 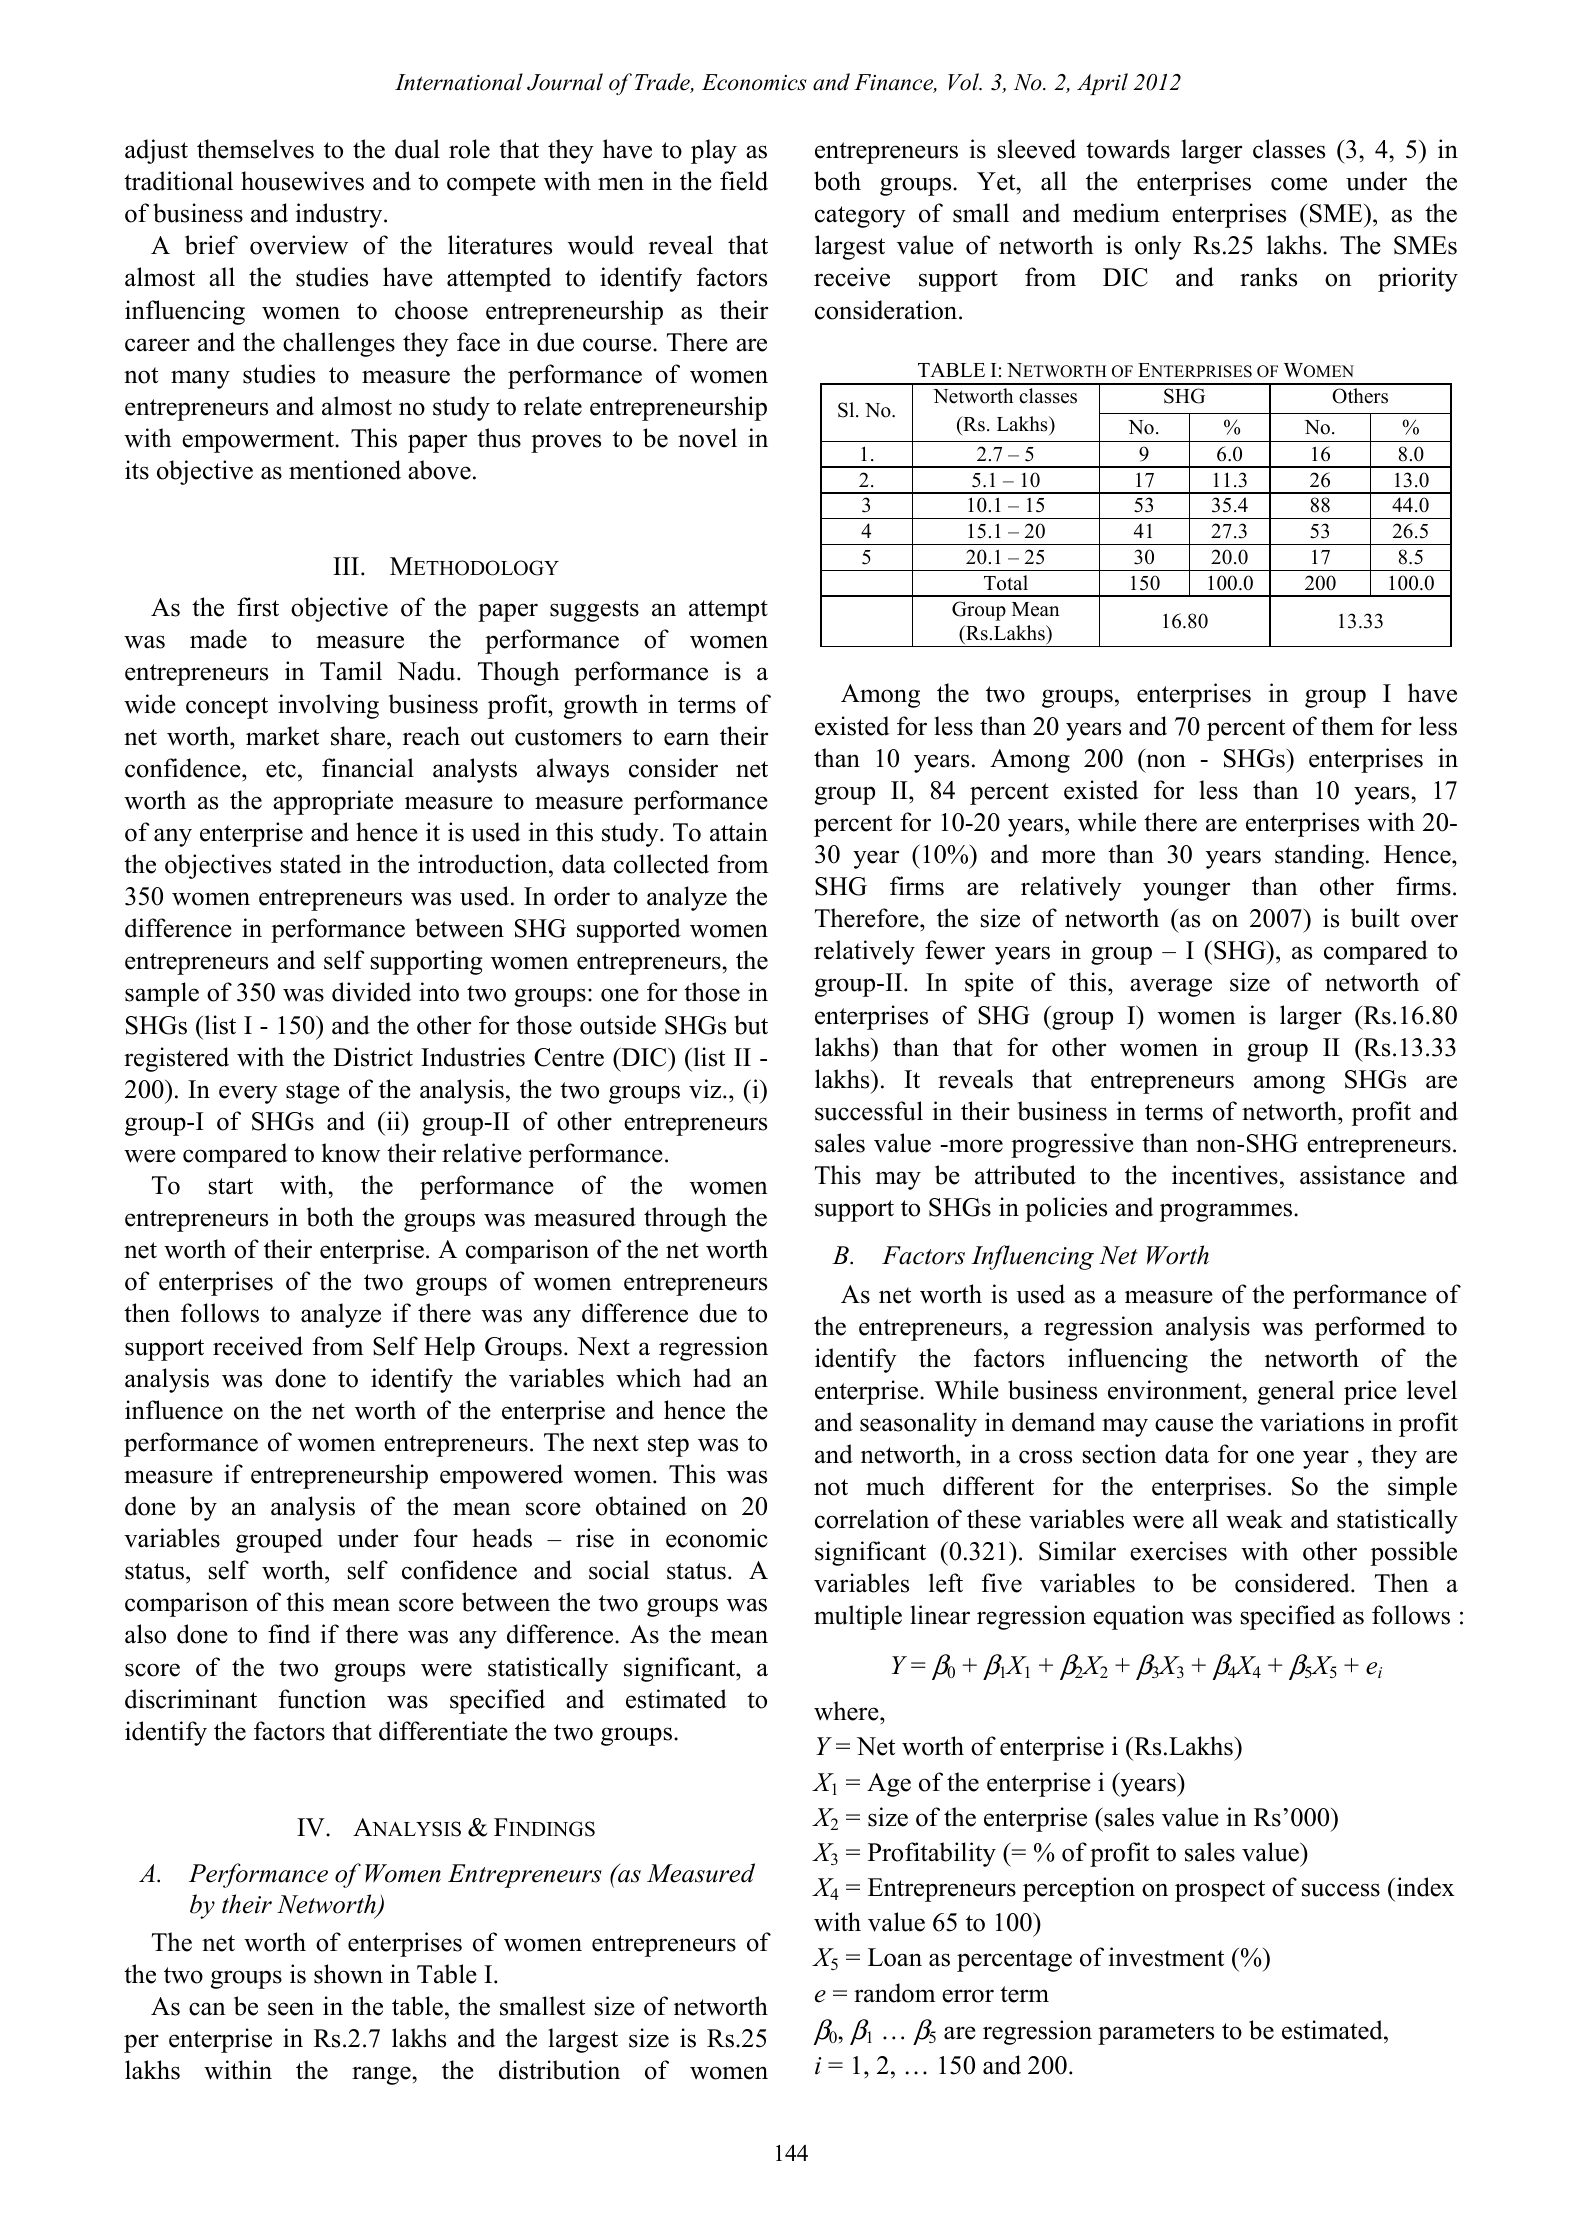 I want to click on influence, so click(x=174, y=1410).
